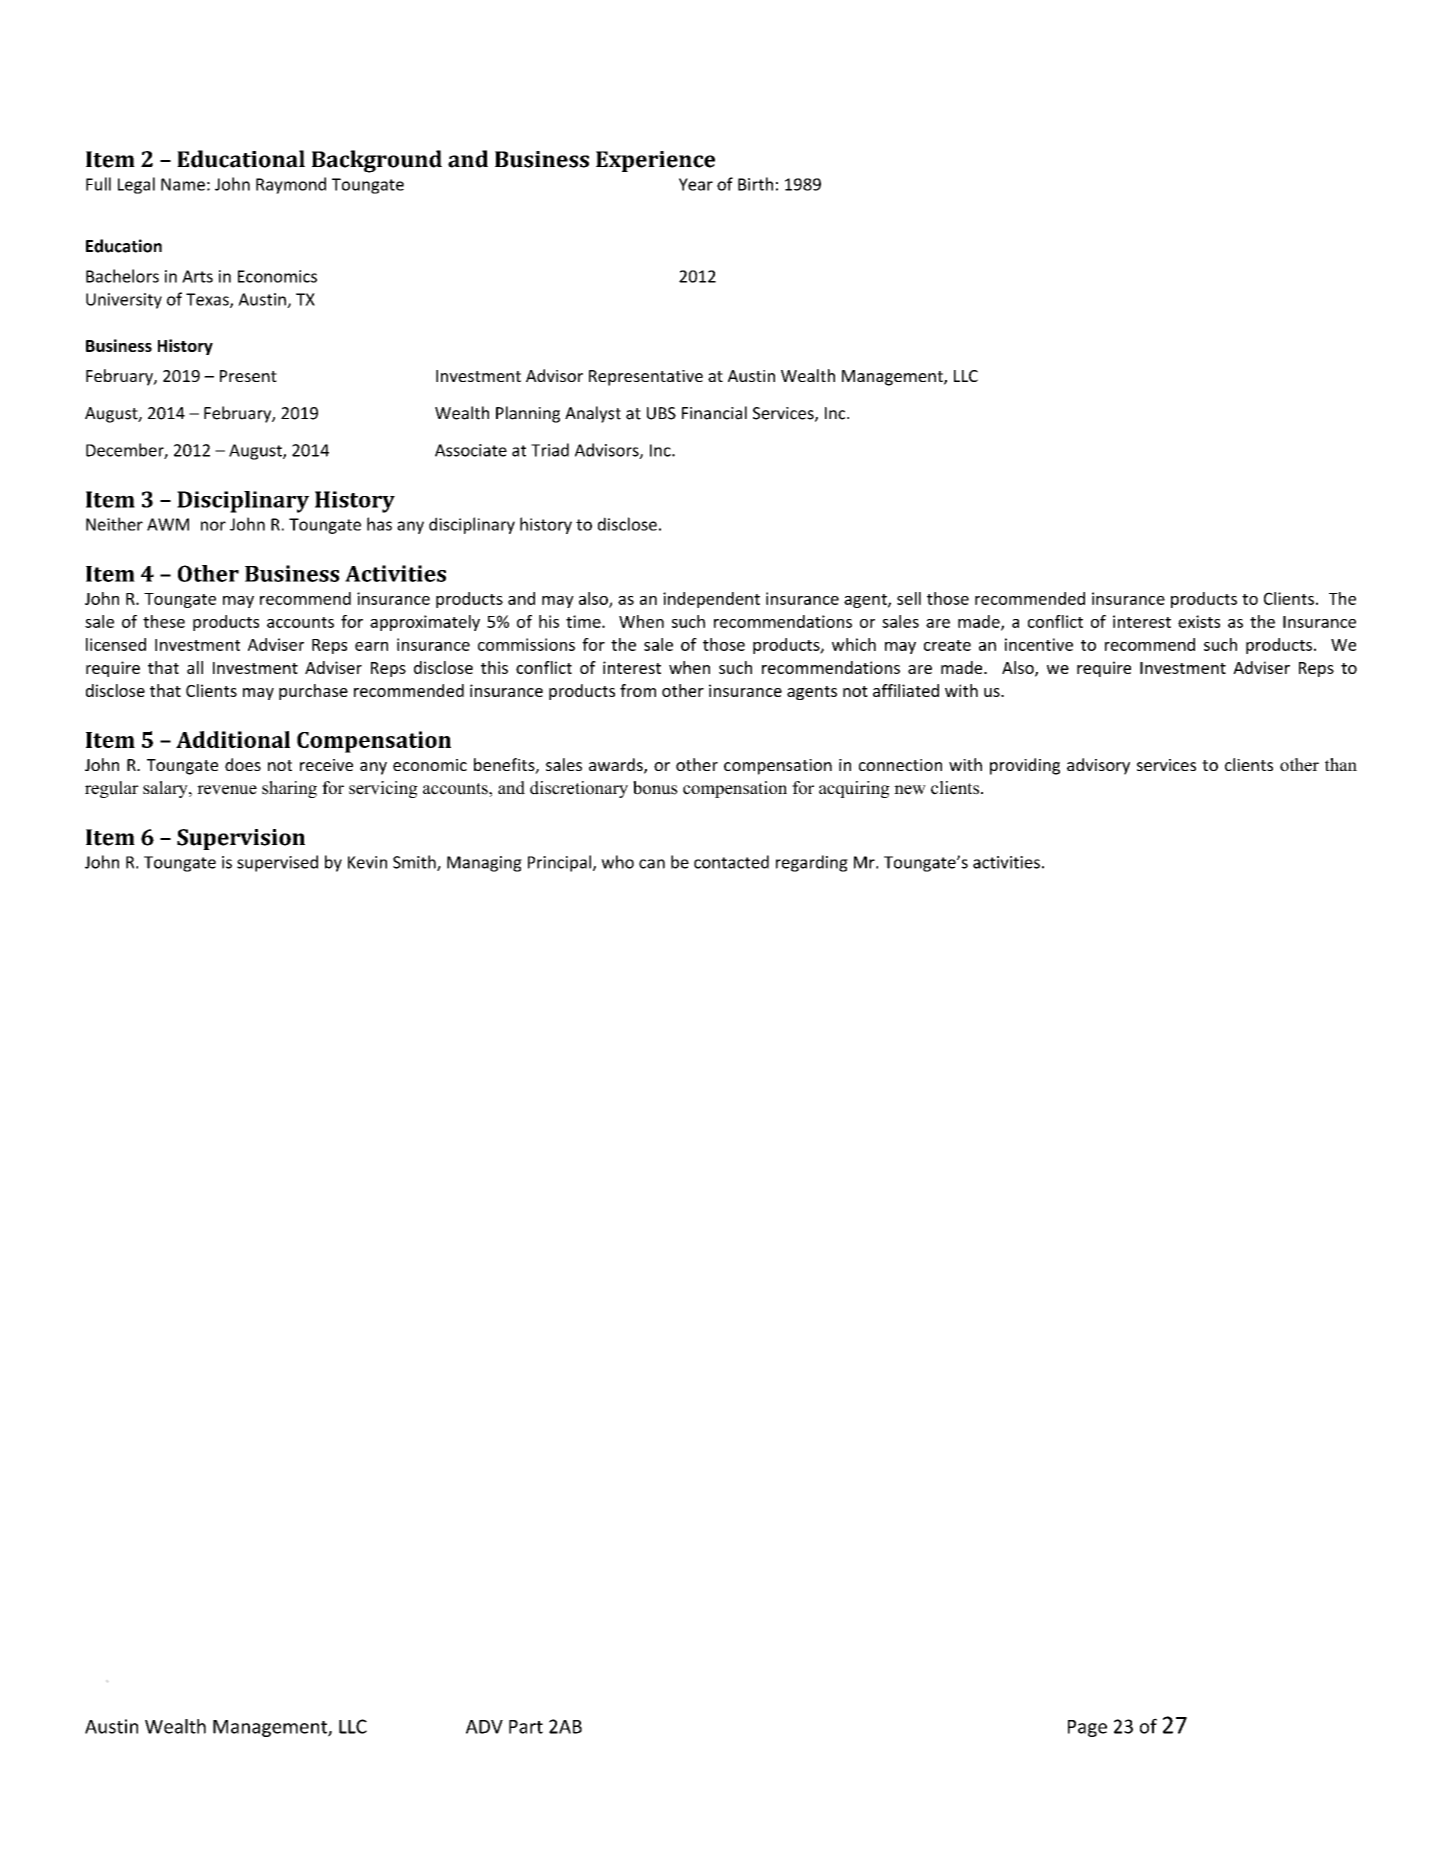 The image size is (1442, 1867). I want to click on Page, so click(1087, 1728).
